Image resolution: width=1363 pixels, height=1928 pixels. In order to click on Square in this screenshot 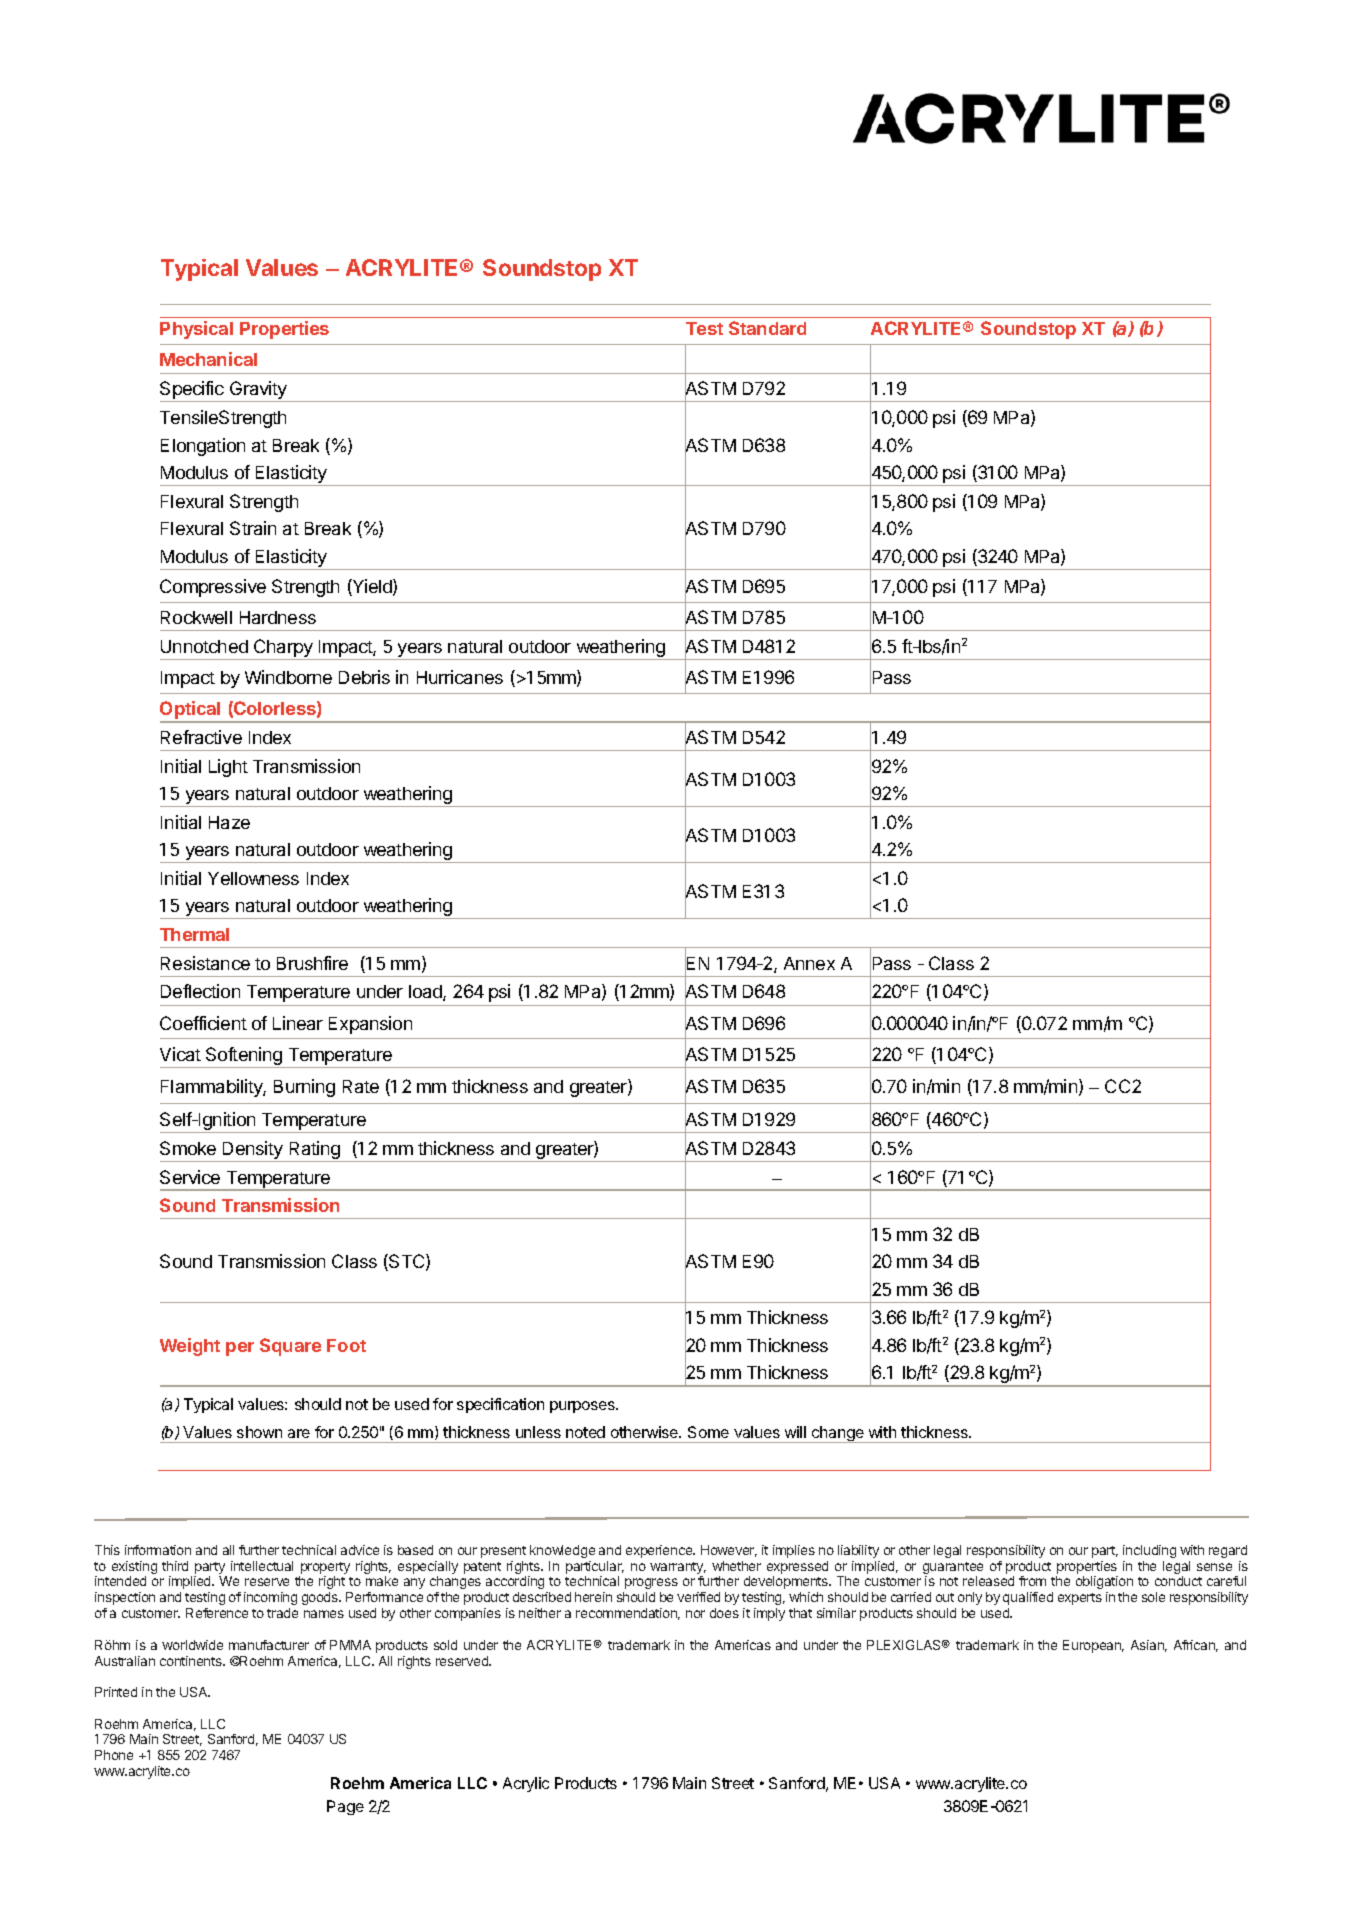, I will do `click(290, 1347)`.
